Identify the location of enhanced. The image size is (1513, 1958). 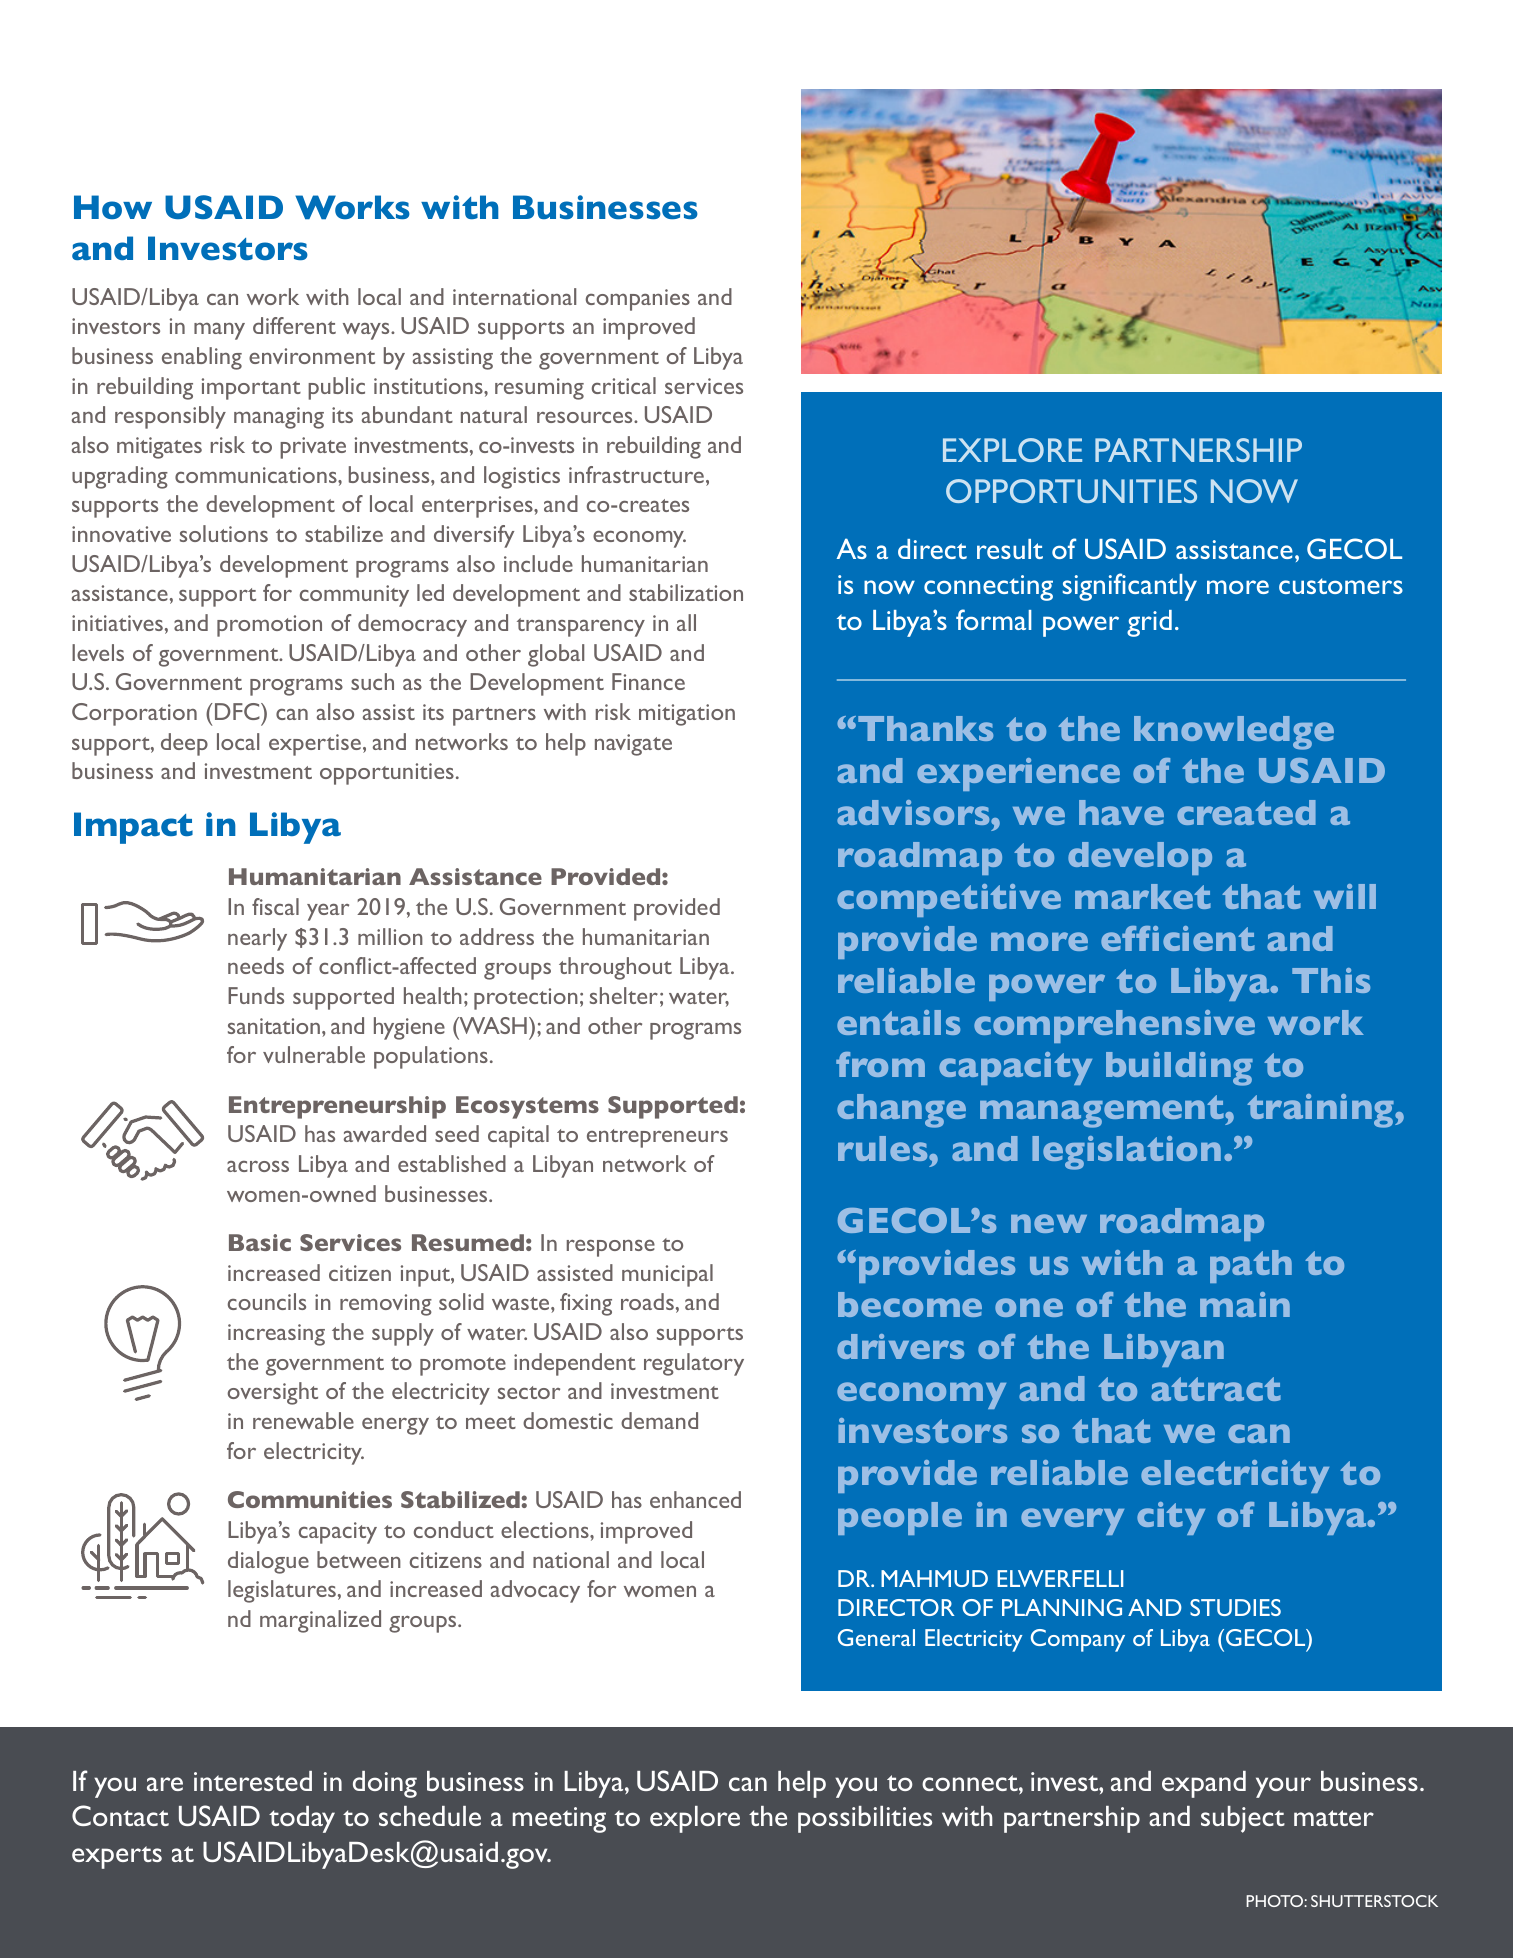
(695, 1499).
